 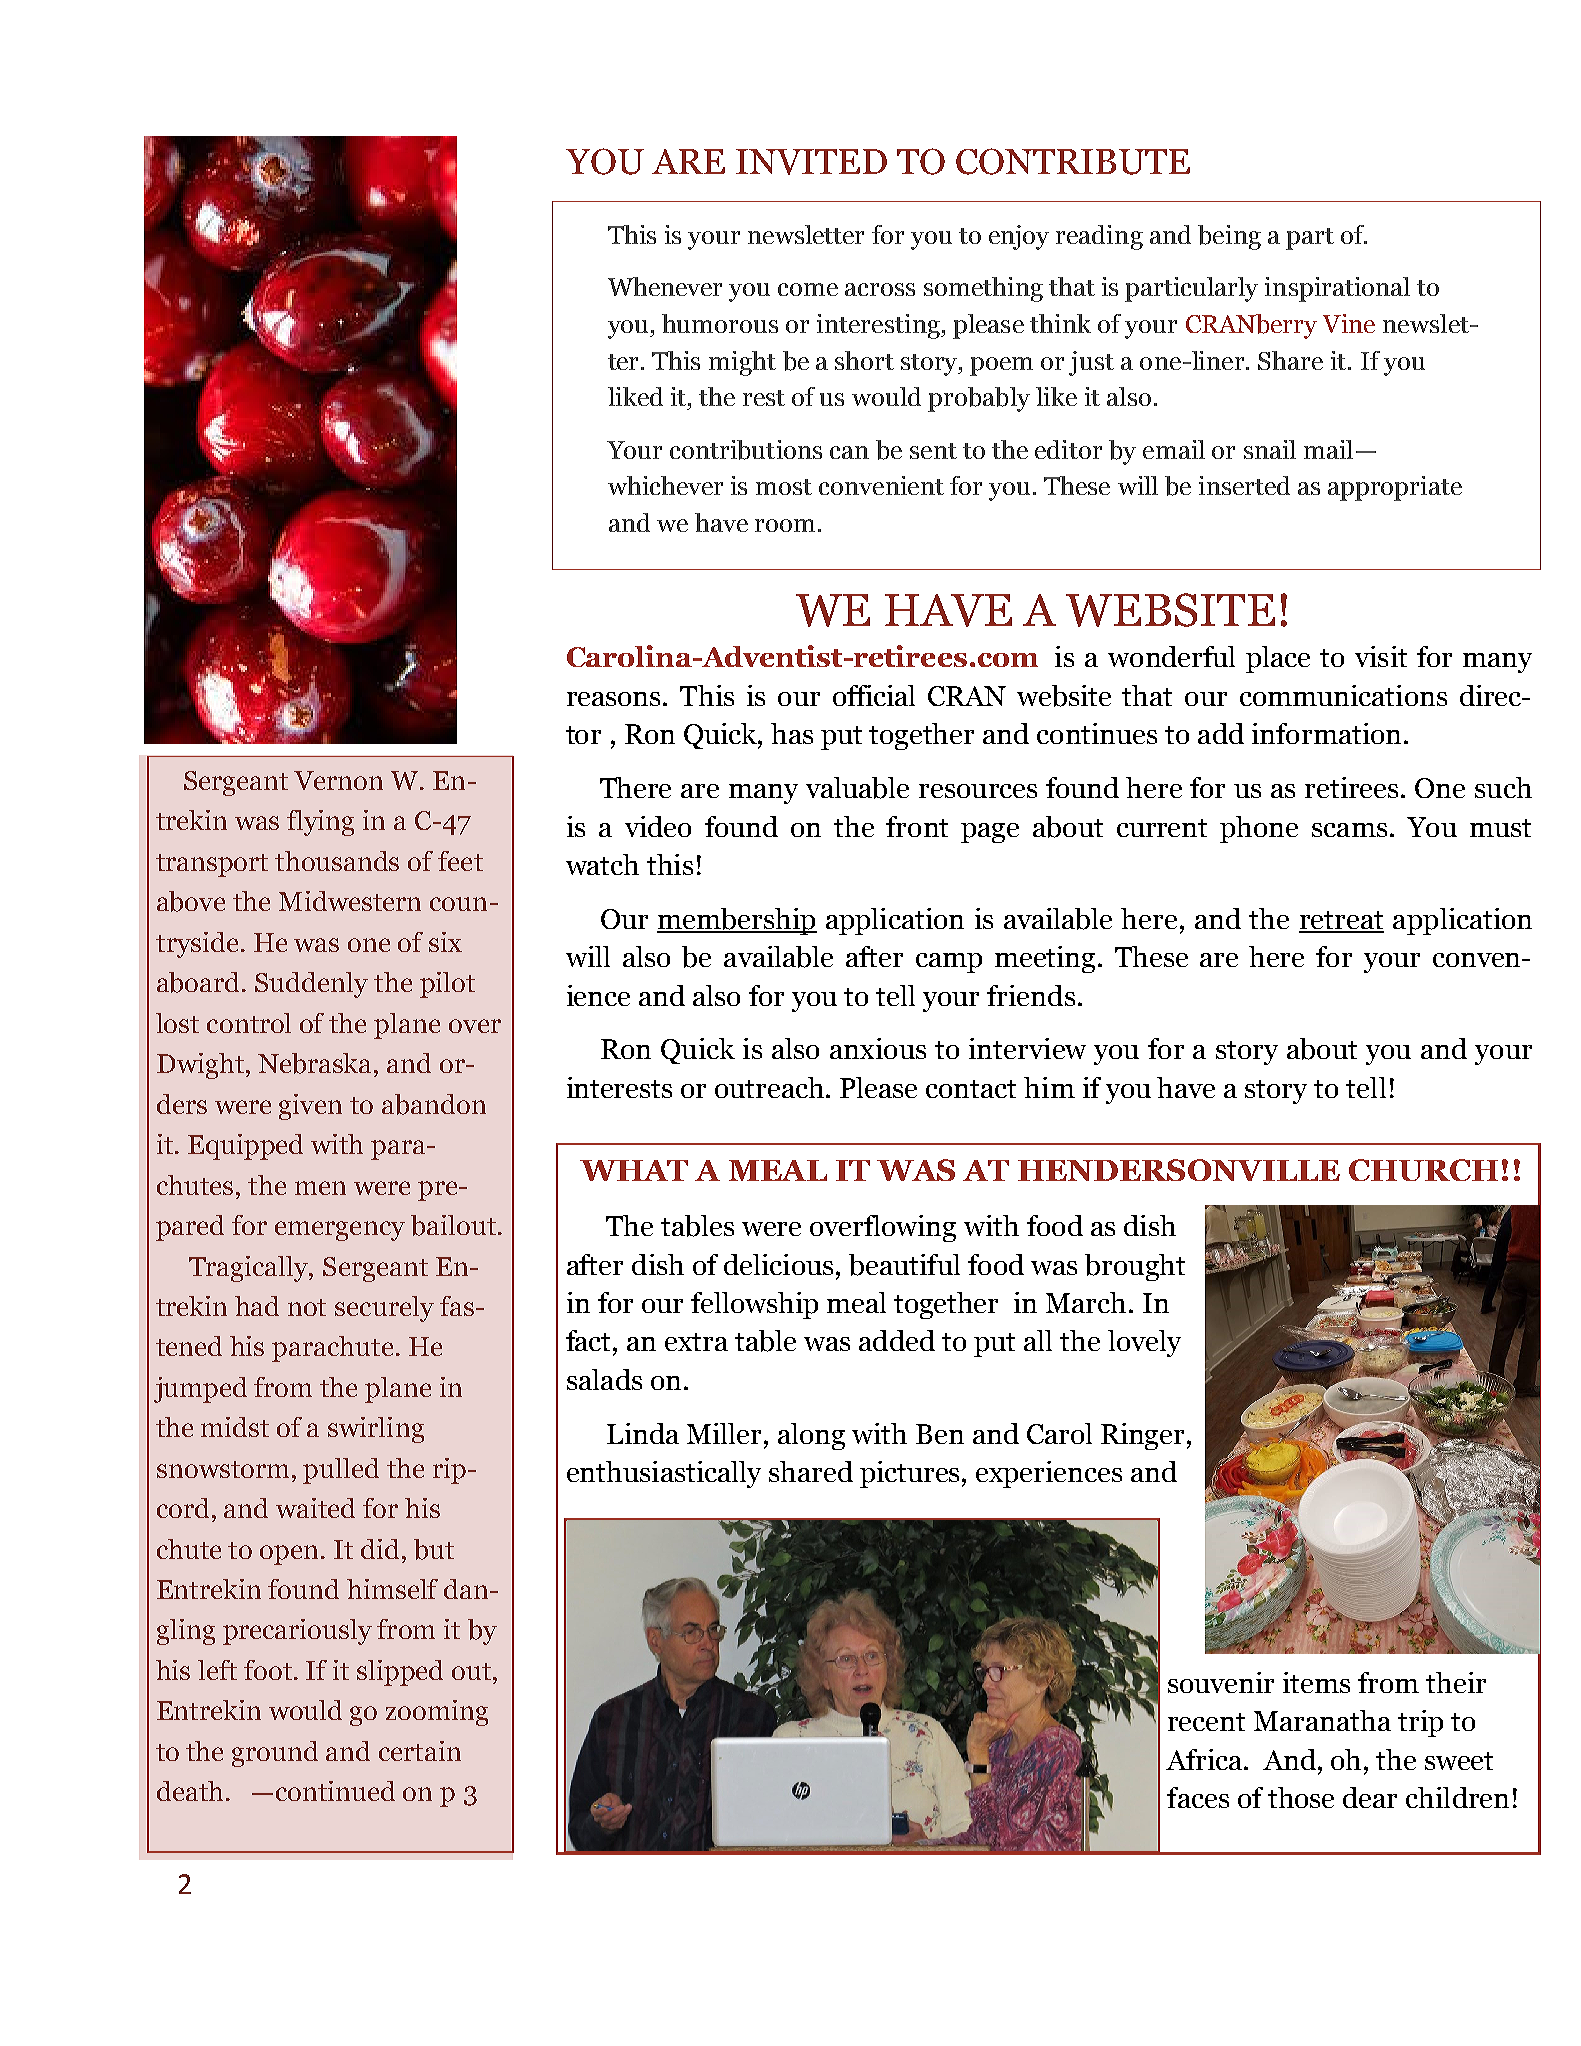 I want to click on INVITED, so click(x=811, y=162).
